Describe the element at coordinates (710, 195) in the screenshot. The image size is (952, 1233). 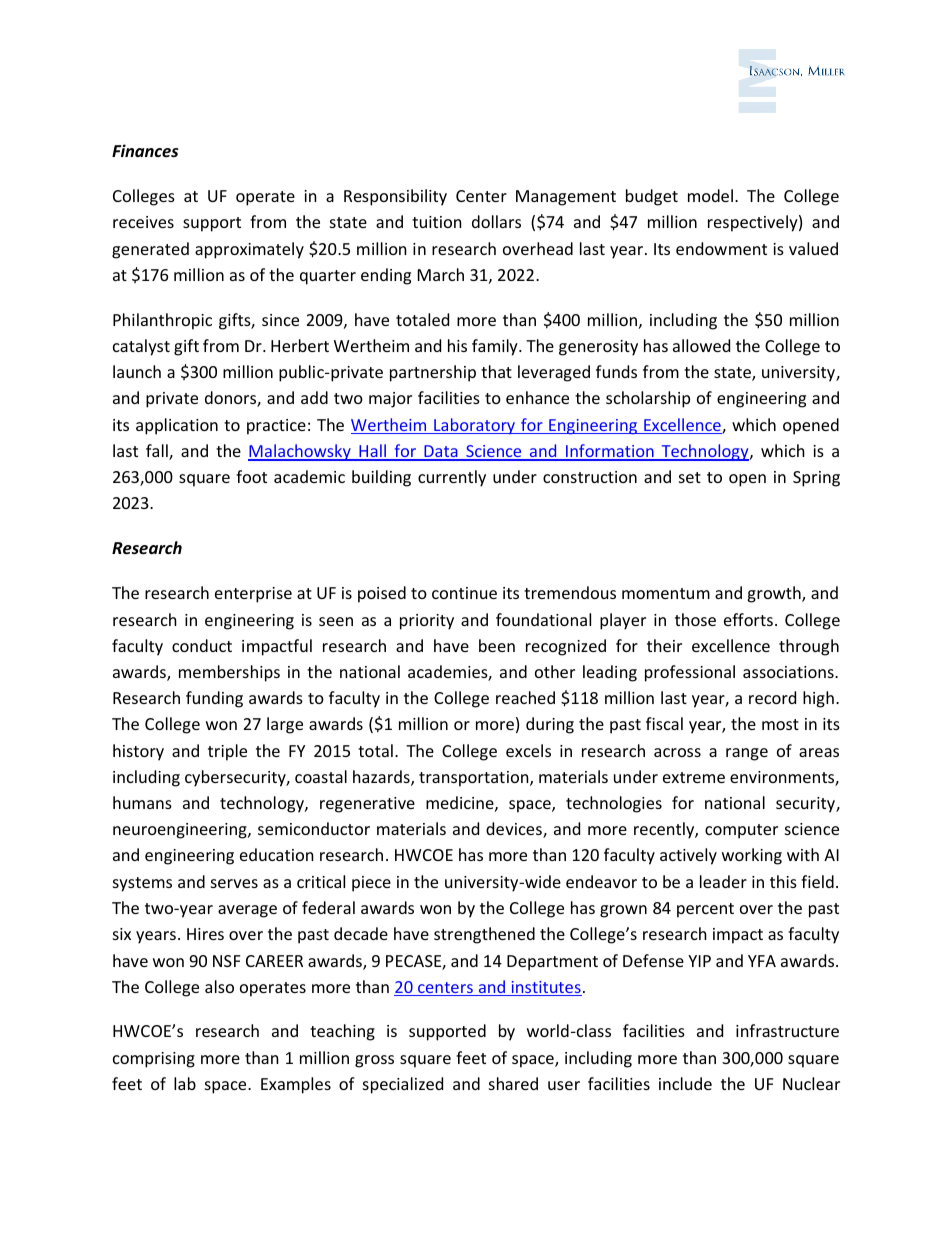
I see `model` at that location.
